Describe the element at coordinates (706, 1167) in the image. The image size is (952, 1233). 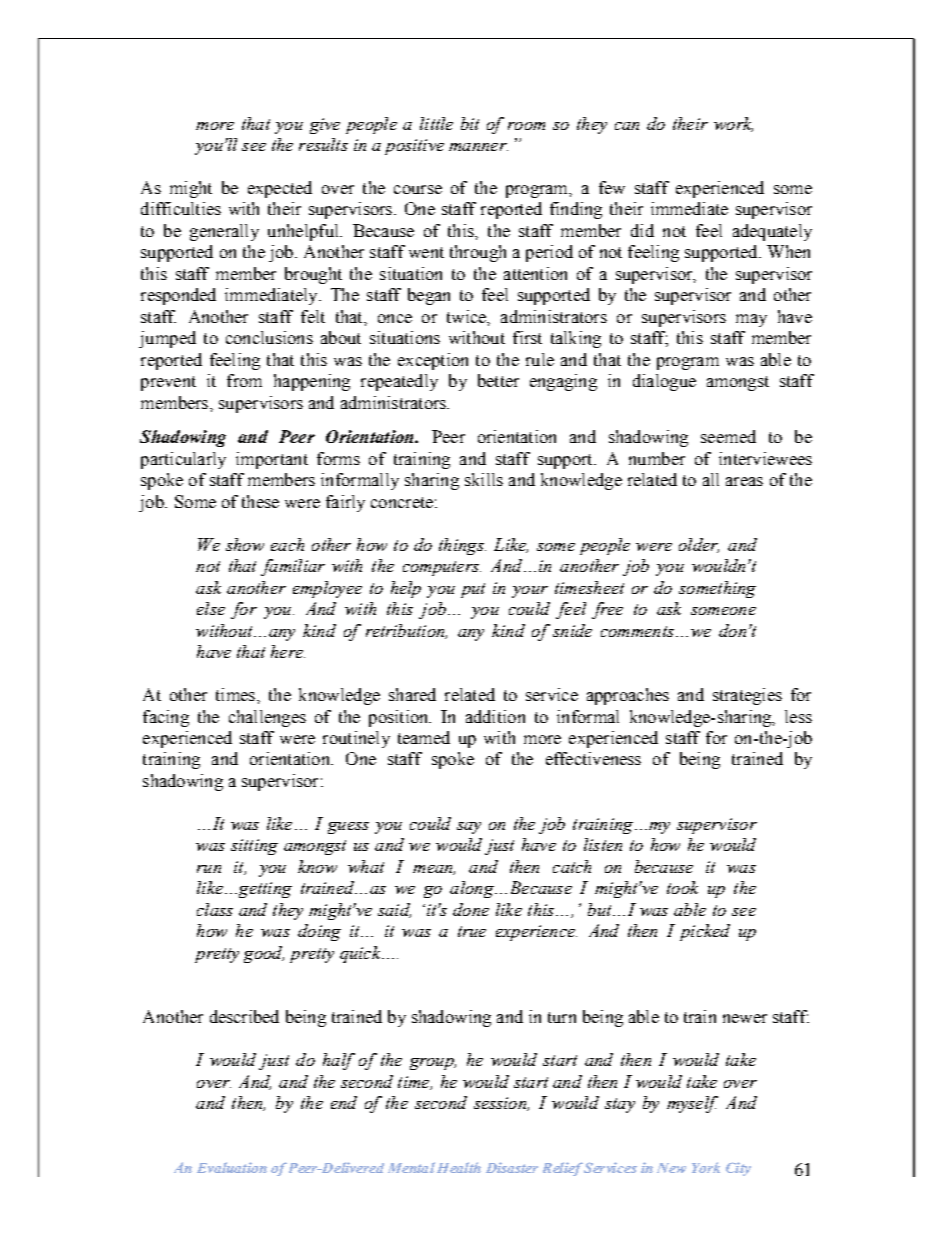
I see `York` at that location.
